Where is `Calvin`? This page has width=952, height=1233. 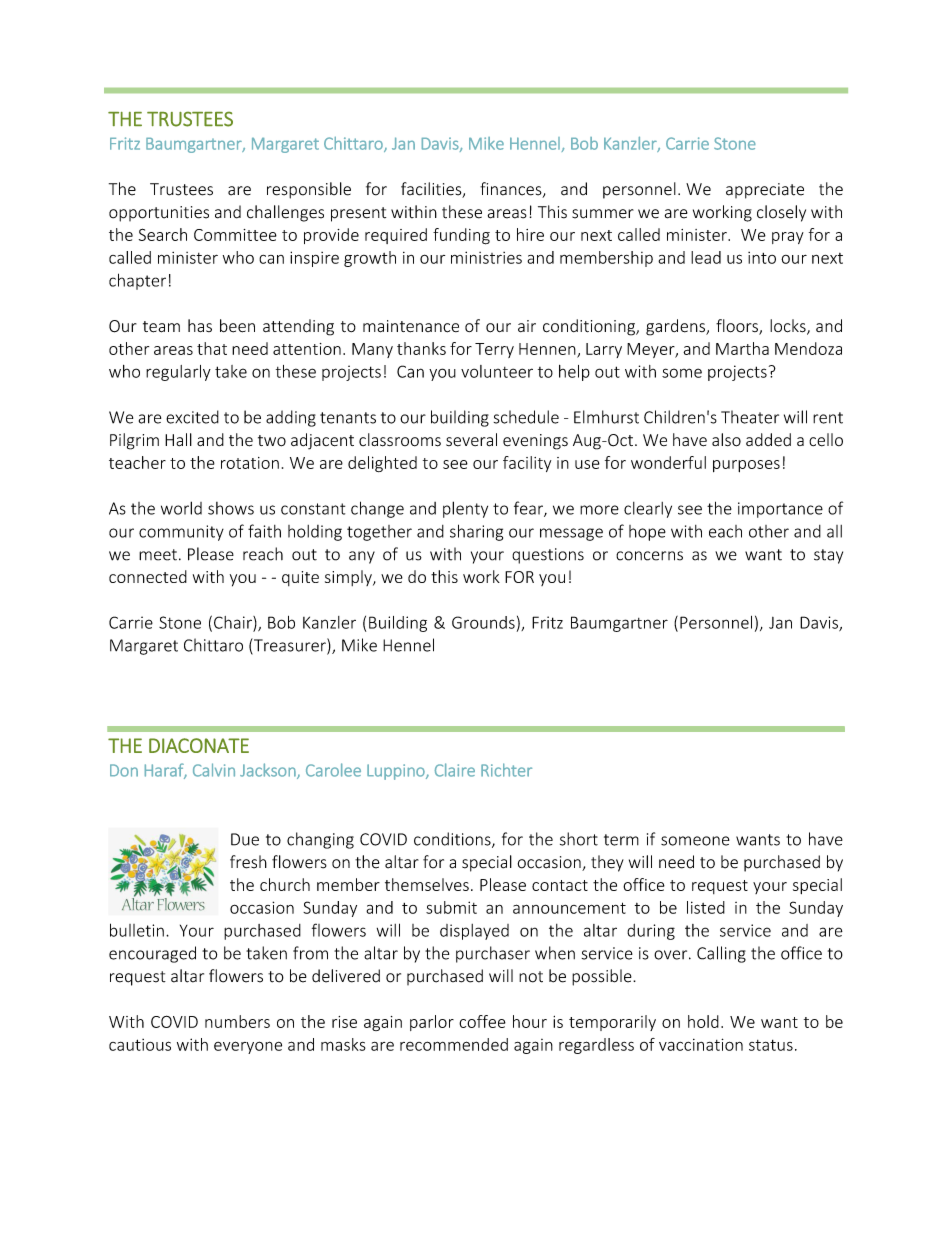
Calvin is located at coordinates (214, 770).
